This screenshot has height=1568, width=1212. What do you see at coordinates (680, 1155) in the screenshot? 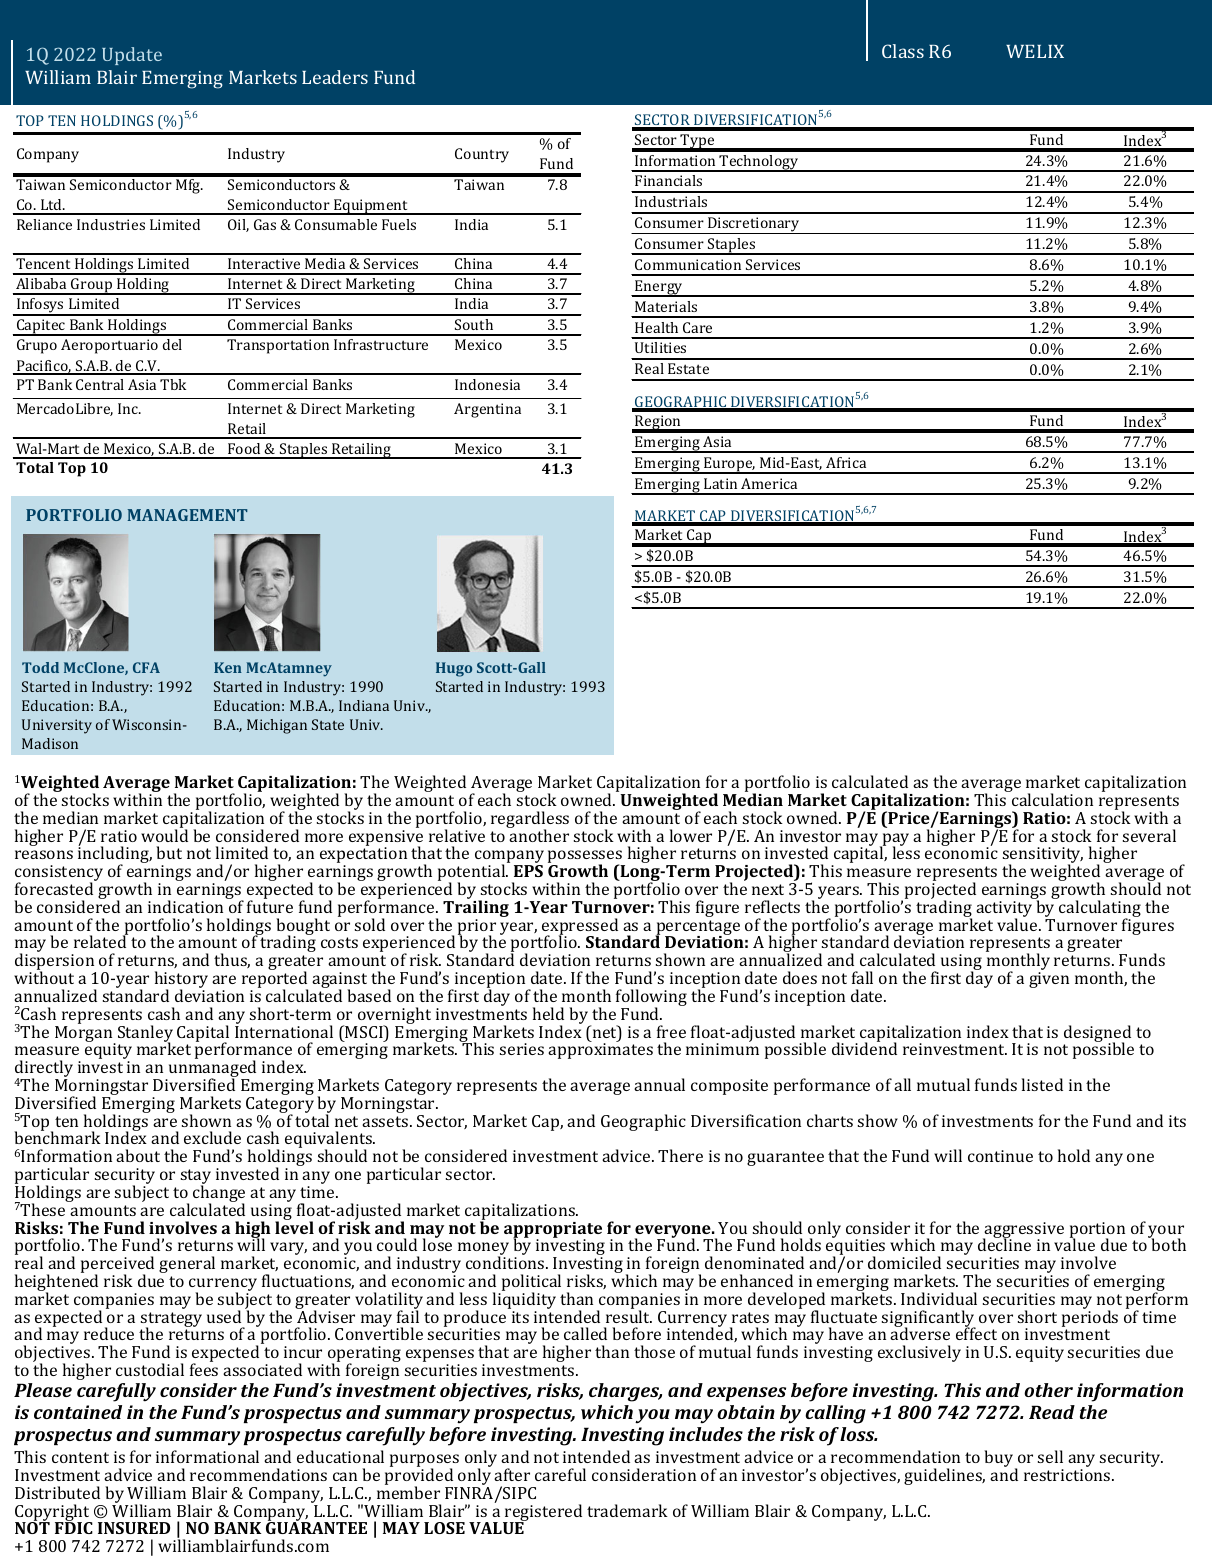
I see `There` at bounding box center [680, 1155].
